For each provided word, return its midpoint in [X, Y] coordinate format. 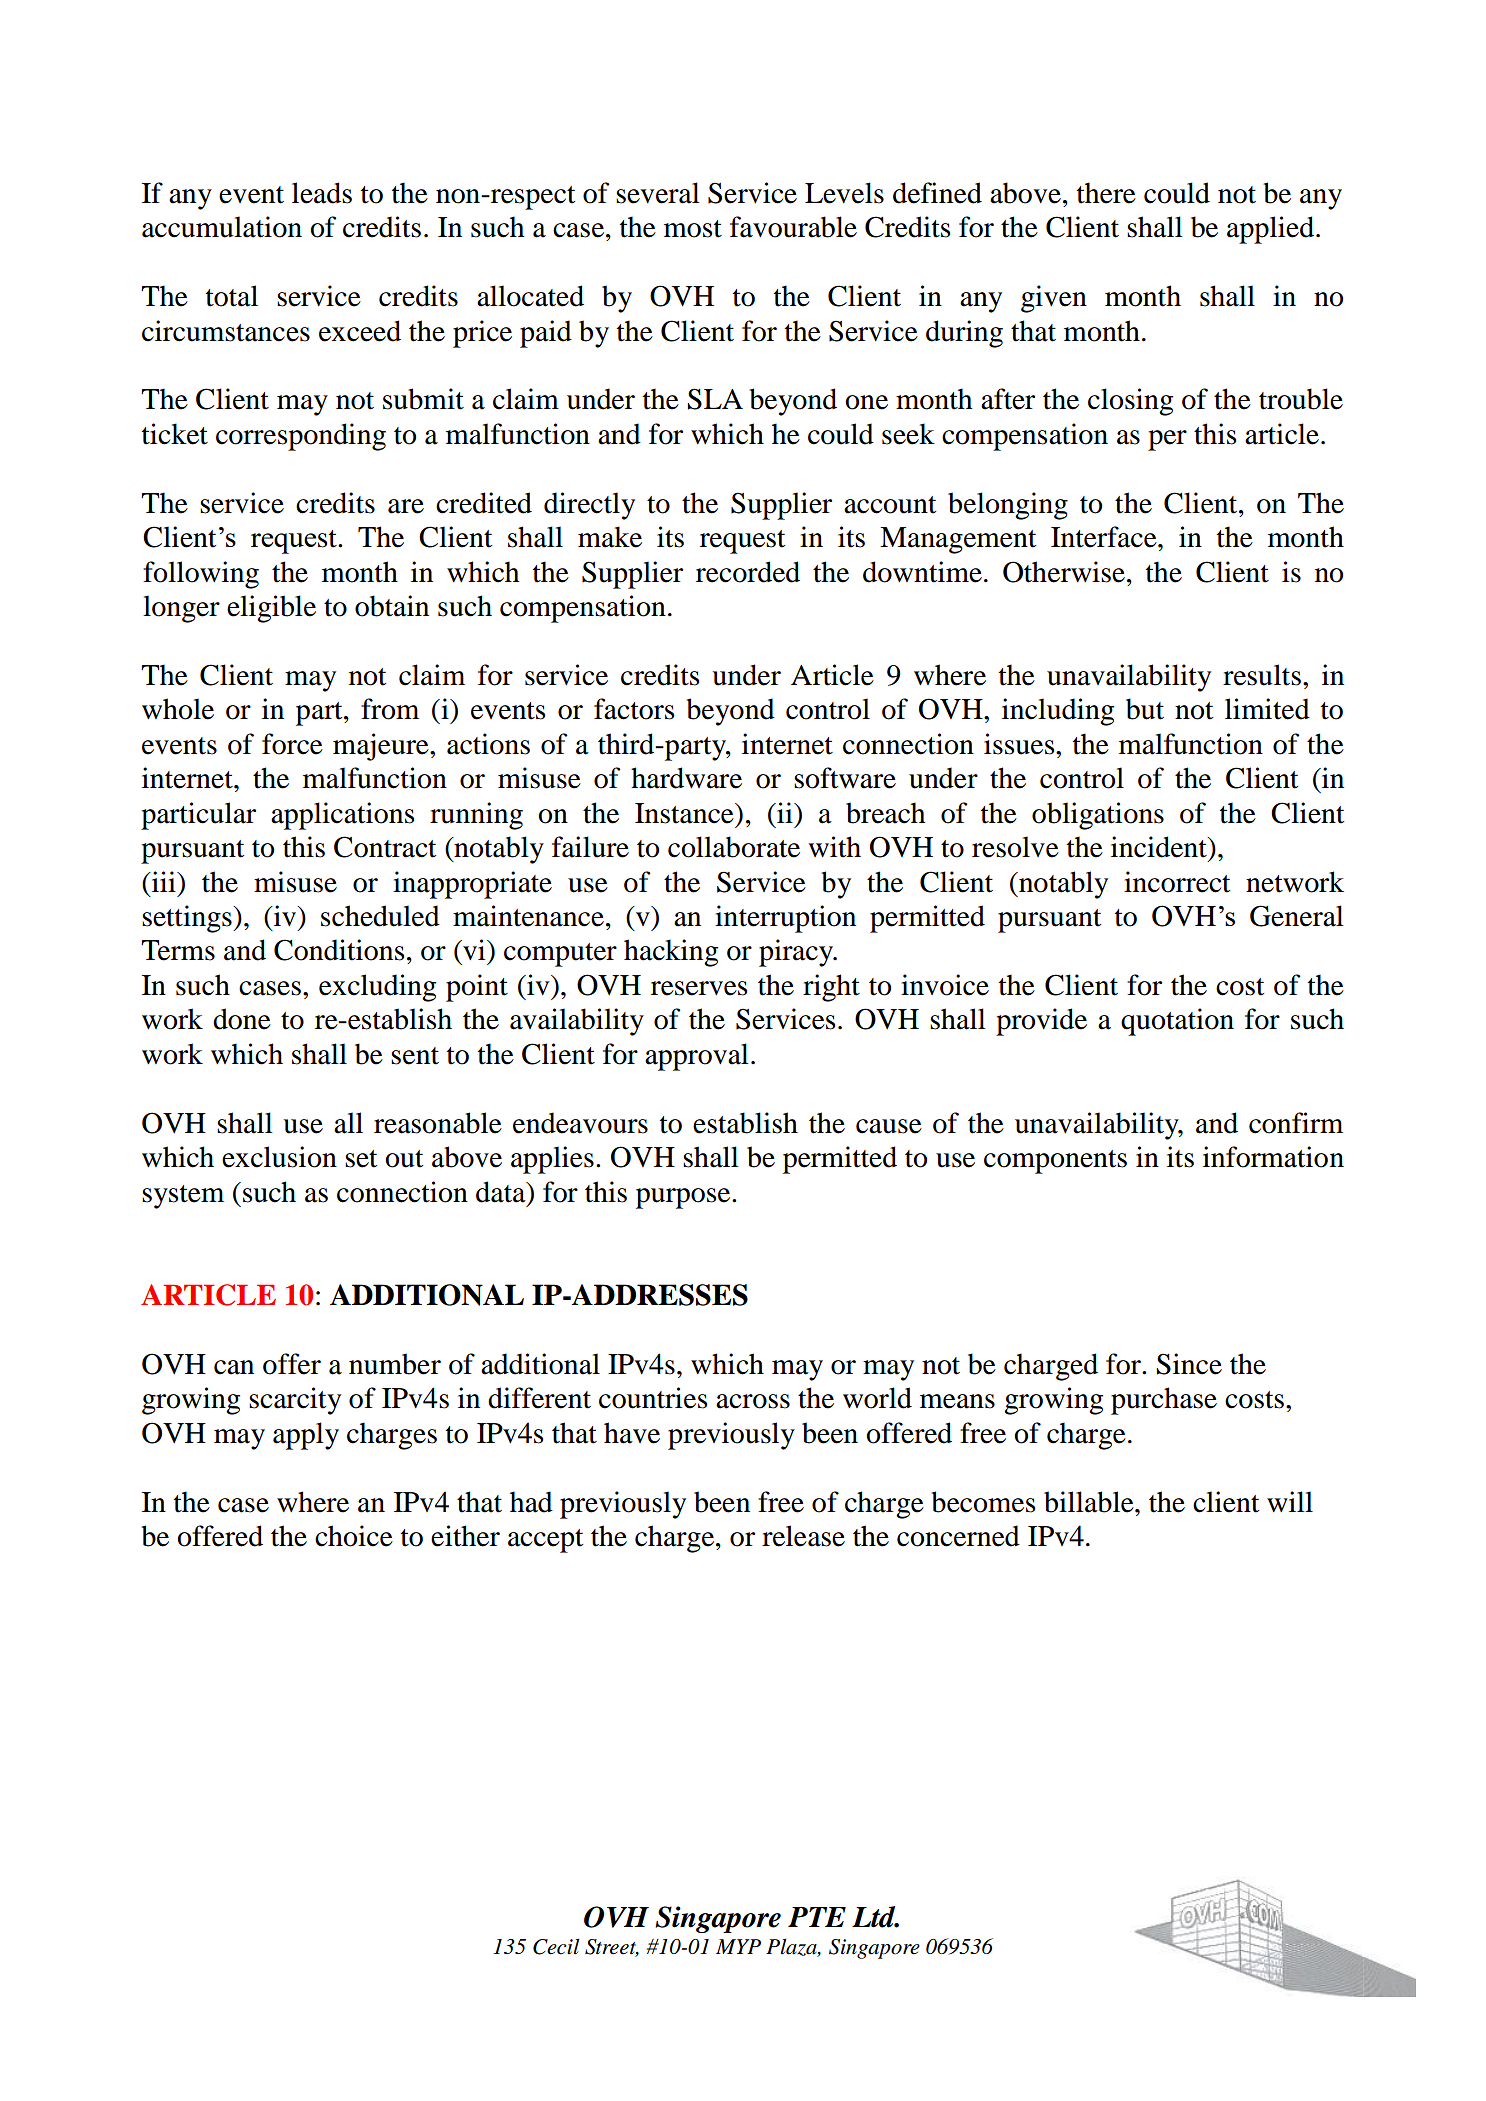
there [1106, 193]
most [693, 229]
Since [1189, 1364]
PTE [817, 1917]
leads [322, 193]
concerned [958, 1536]
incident [1160, 847]
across [753, 1401]
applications [342, 816]
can [234, 1367]
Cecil [556, 1946]
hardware [686, 778]
